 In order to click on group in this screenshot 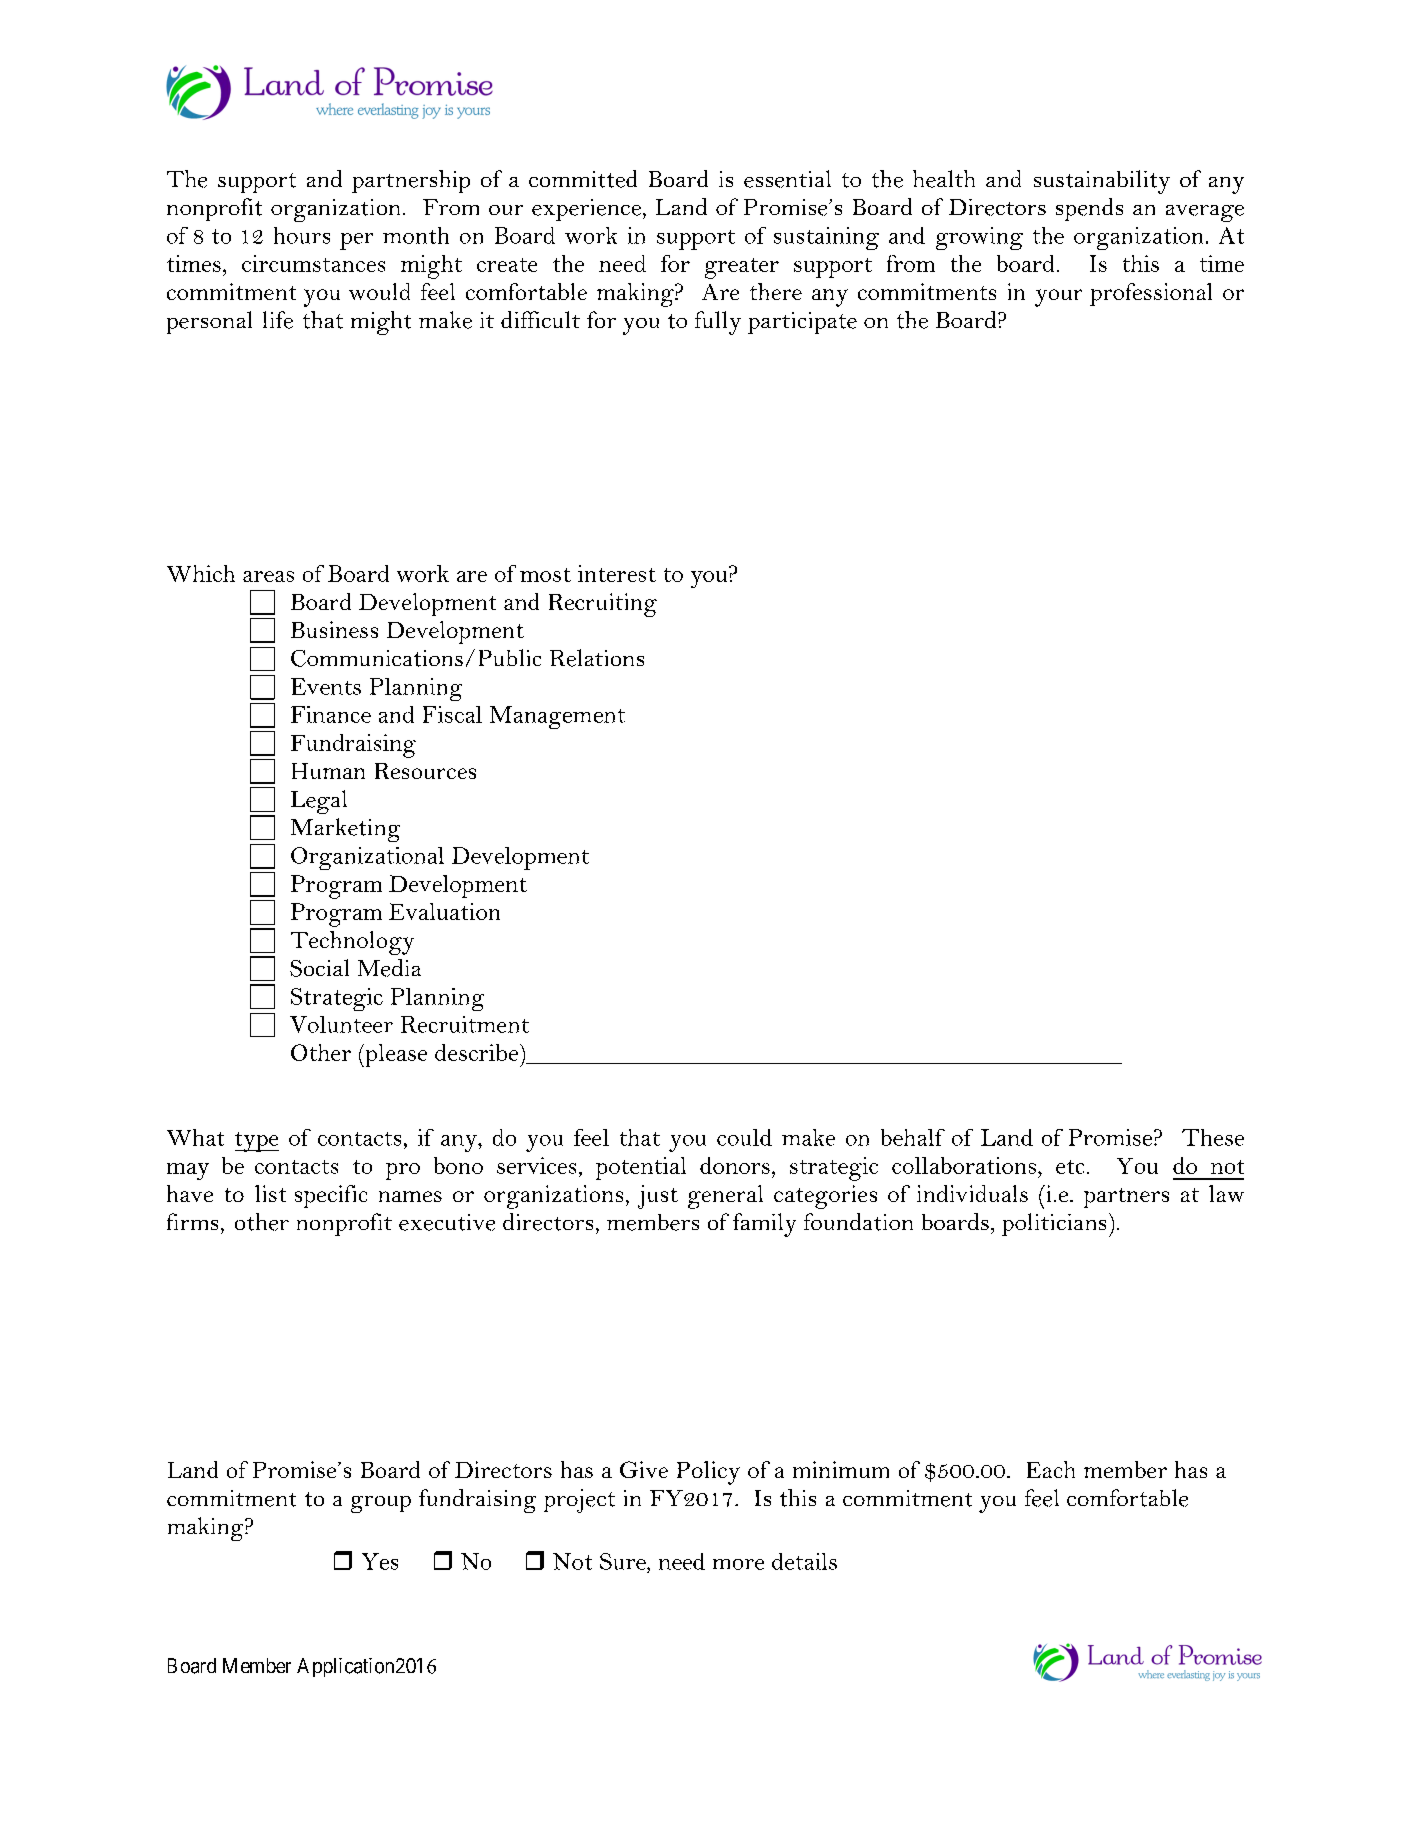, I will do `click(381, 1504)`.
